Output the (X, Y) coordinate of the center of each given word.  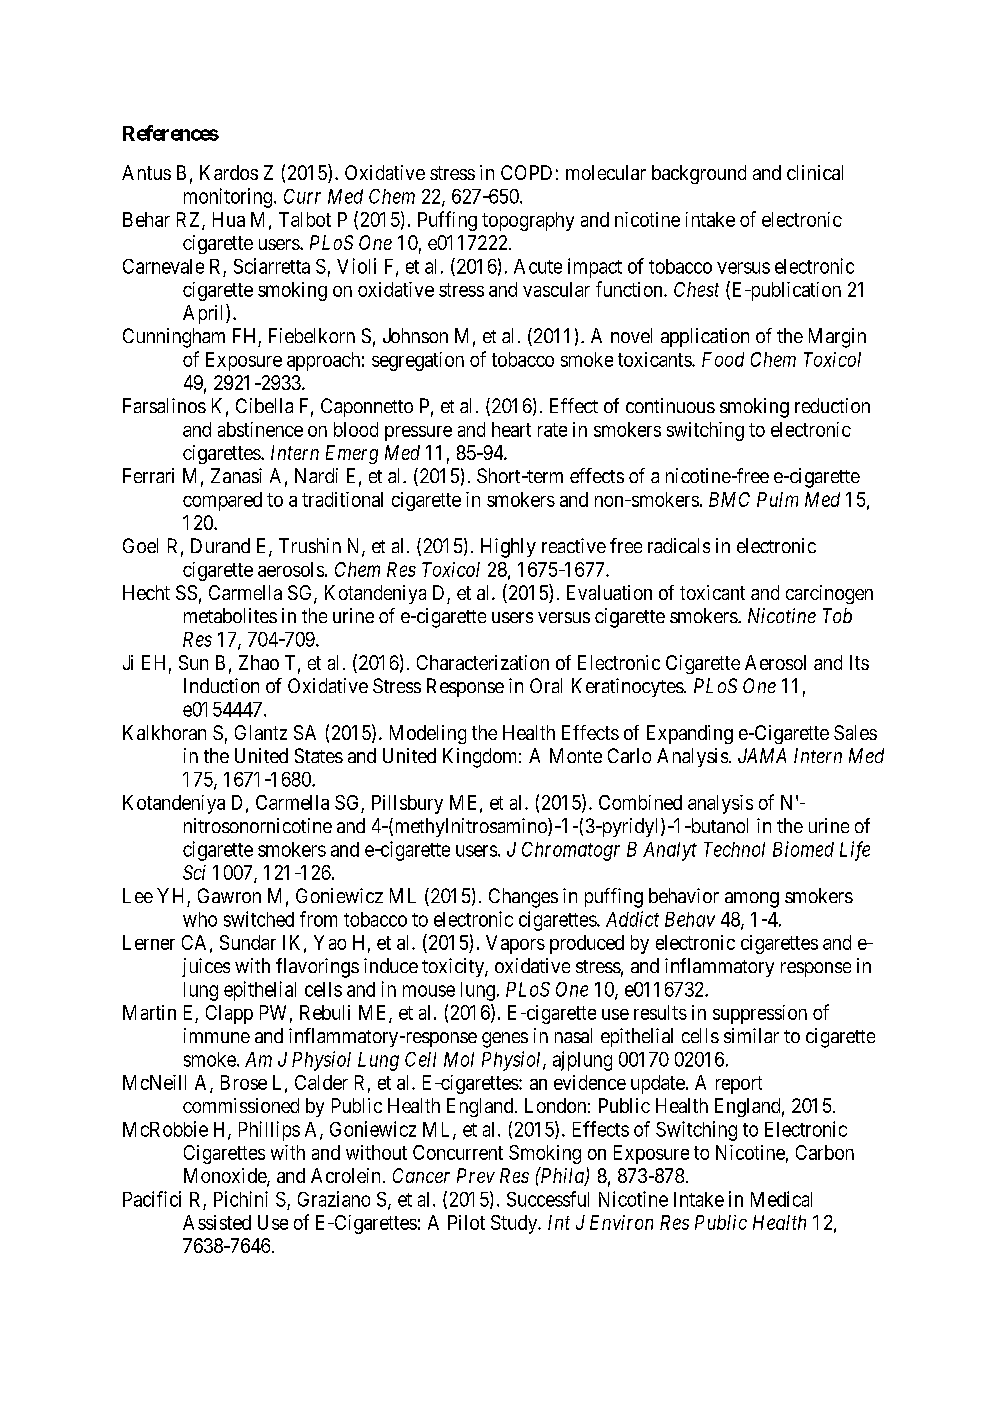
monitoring (229, 198)
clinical (815, 172)
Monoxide (226, 1177)
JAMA (762, 755)
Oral (546, 685)
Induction (221, 685)
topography (528, 221)
